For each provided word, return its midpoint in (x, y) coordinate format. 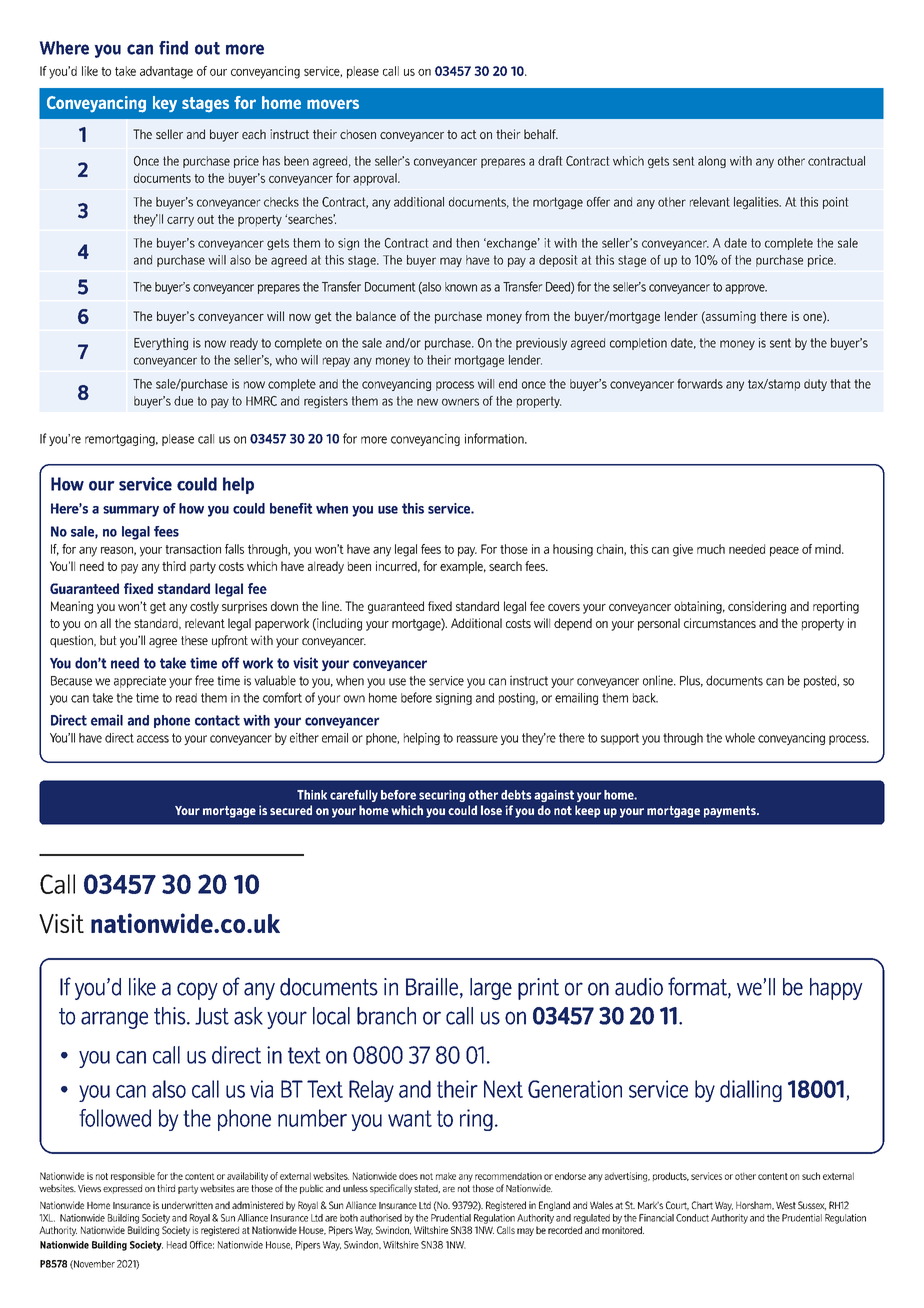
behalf (541, 134)
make (446, 1176)
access (153, 739)
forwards (700, 384)
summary (131, 511)
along (712, 162)
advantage (166, 72)
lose (491, 810)
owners (460, 402)
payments (731, 812)
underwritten (187, 1205)
